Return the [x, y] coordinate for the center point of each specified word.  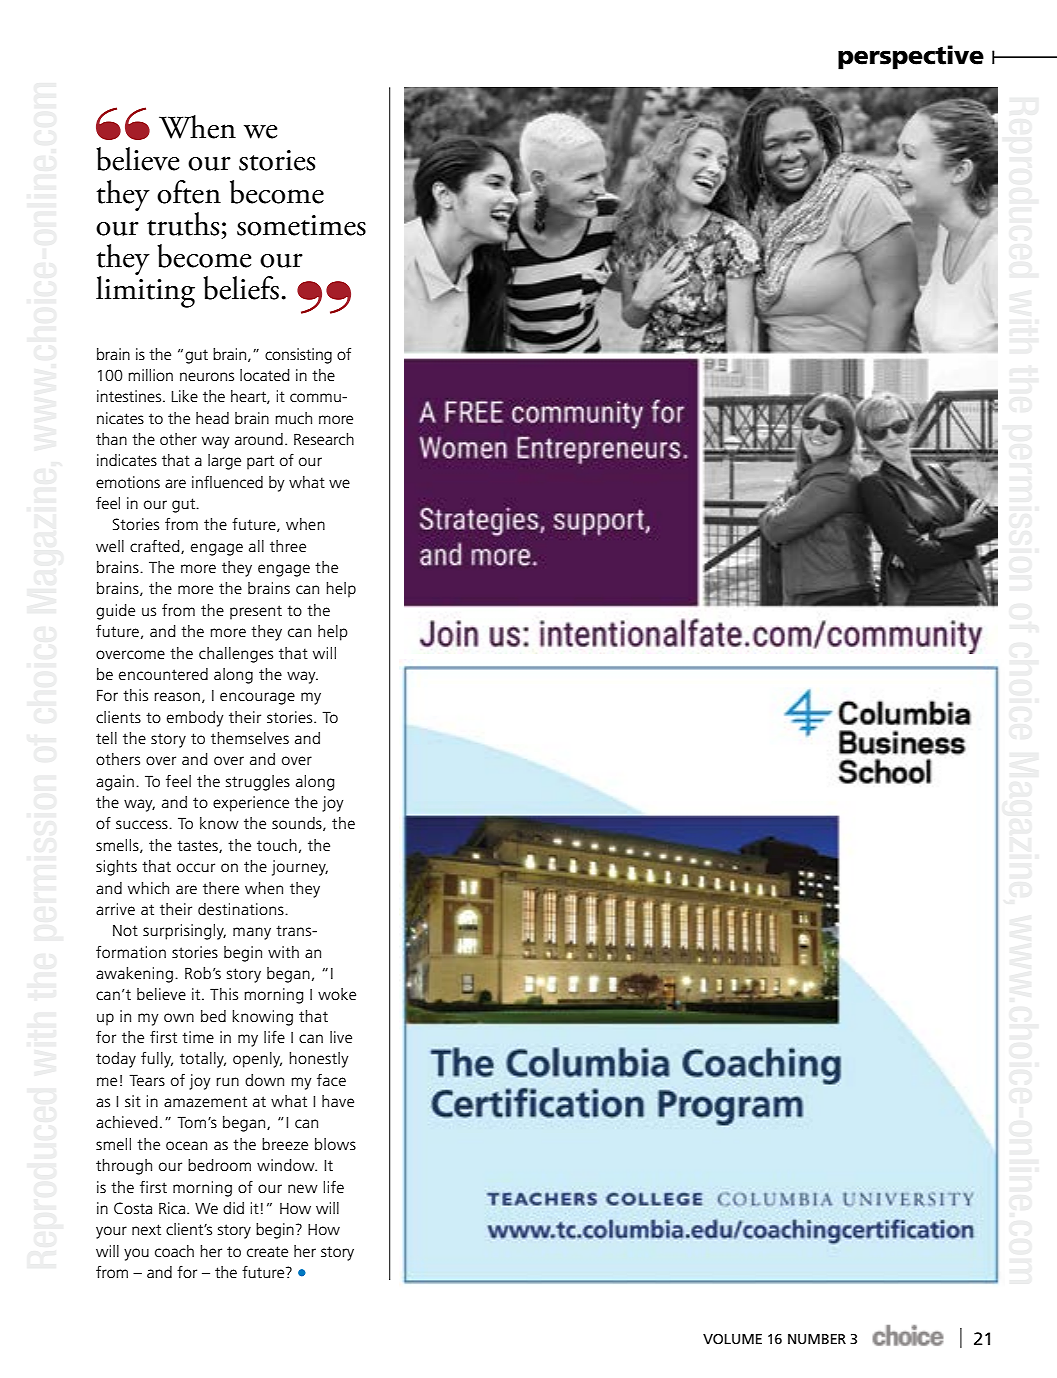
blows [335, 1144]
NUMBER [817, 1339]
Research [324, 439]
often [189, 192]
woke [337, 994]
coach [174, 1251]
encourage [257, 698]
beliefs [241, 288]
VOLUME [732, 1339]
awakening [134, 975]
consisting [298, 356]
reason [177, 696]
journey [300, 868]
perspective [911, 57]
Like [185, 396]
